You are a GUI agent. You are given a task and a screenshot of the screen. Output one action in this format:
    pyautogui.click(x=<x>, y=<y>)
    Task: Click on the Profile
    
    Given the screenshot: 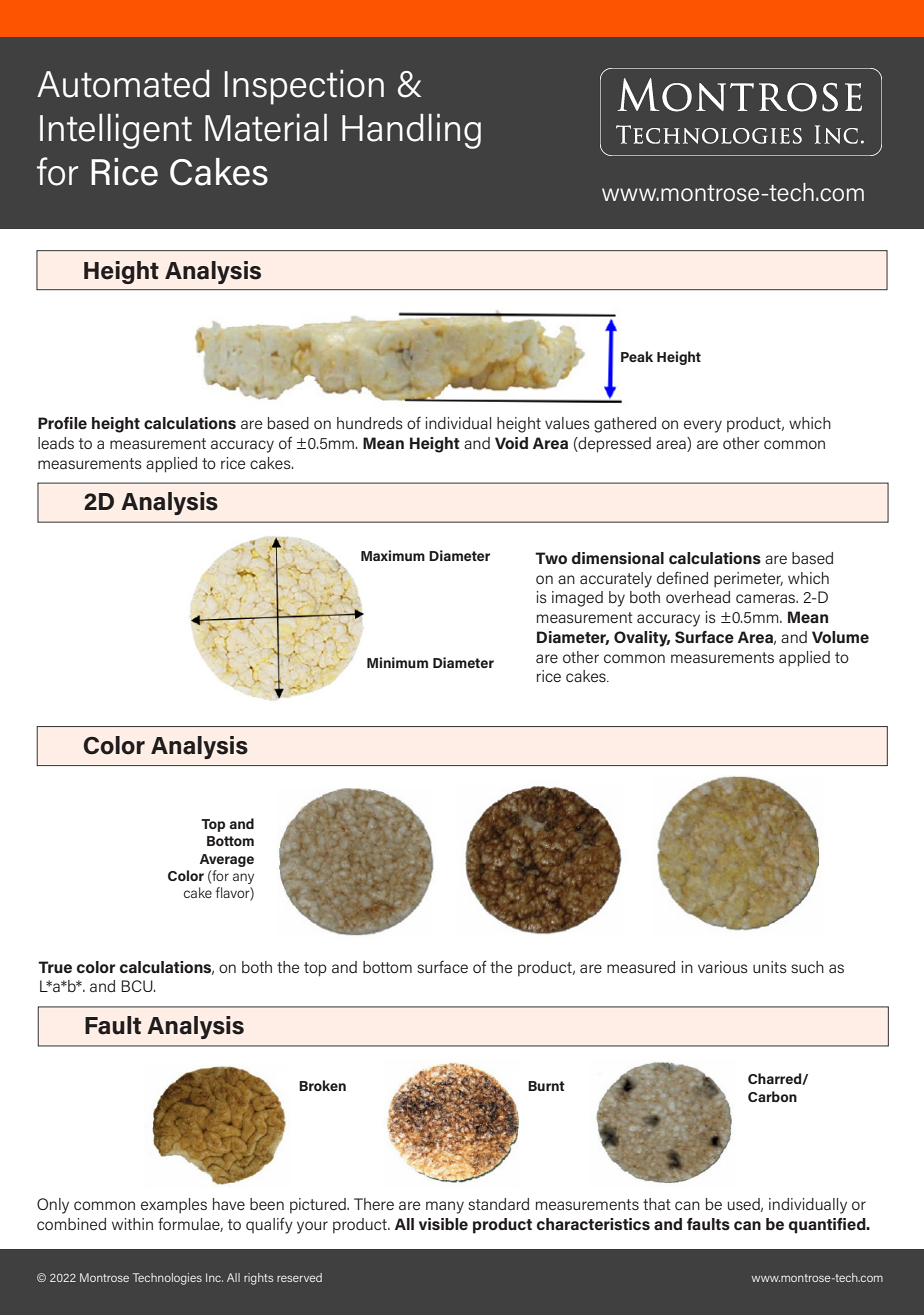 What is the action you would take?
    pyautogui.click(x=62, y=423)
